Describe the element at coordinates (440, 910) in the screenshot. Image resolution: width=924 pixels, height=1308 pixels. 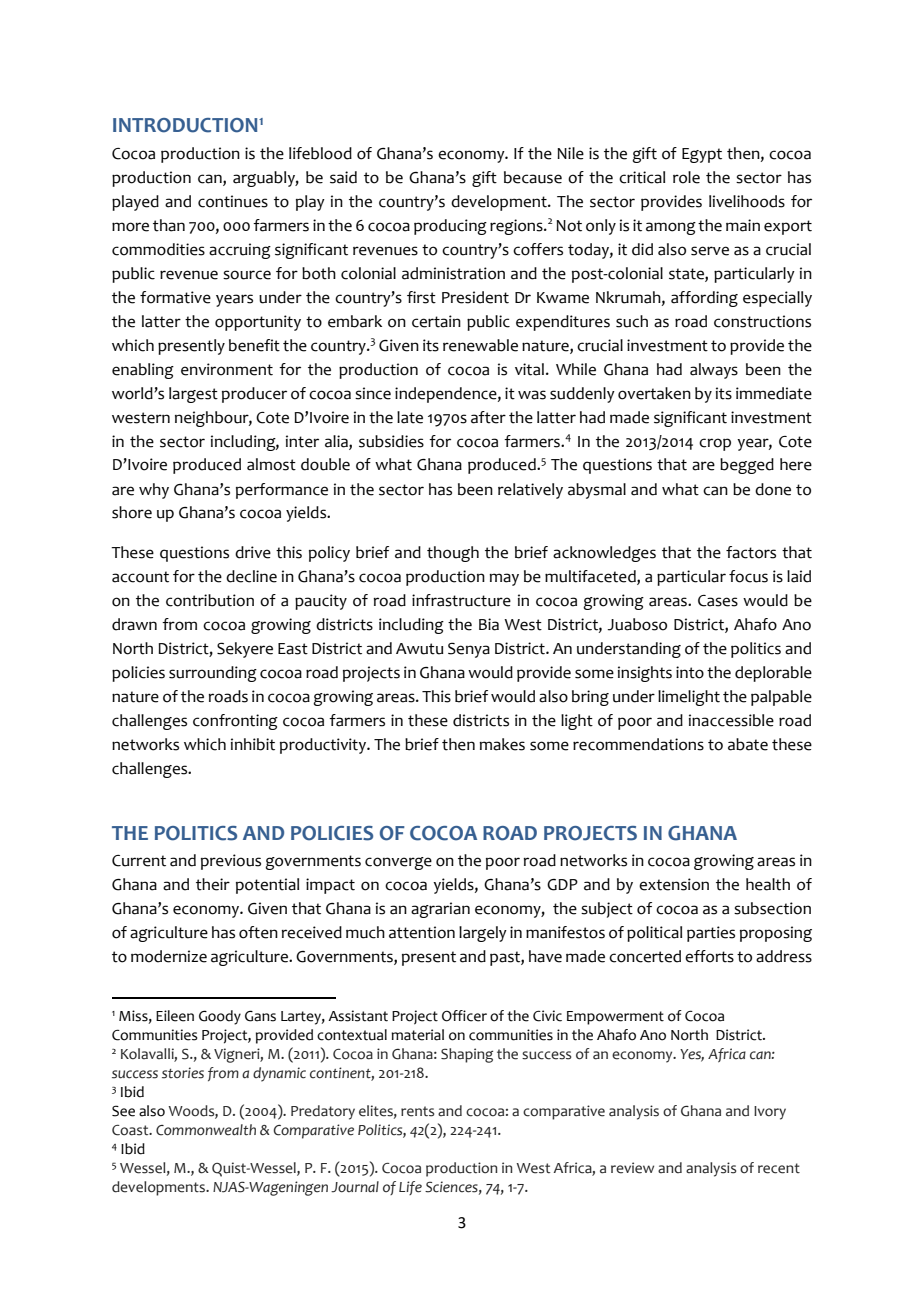
I see `agrarian` at that location.
